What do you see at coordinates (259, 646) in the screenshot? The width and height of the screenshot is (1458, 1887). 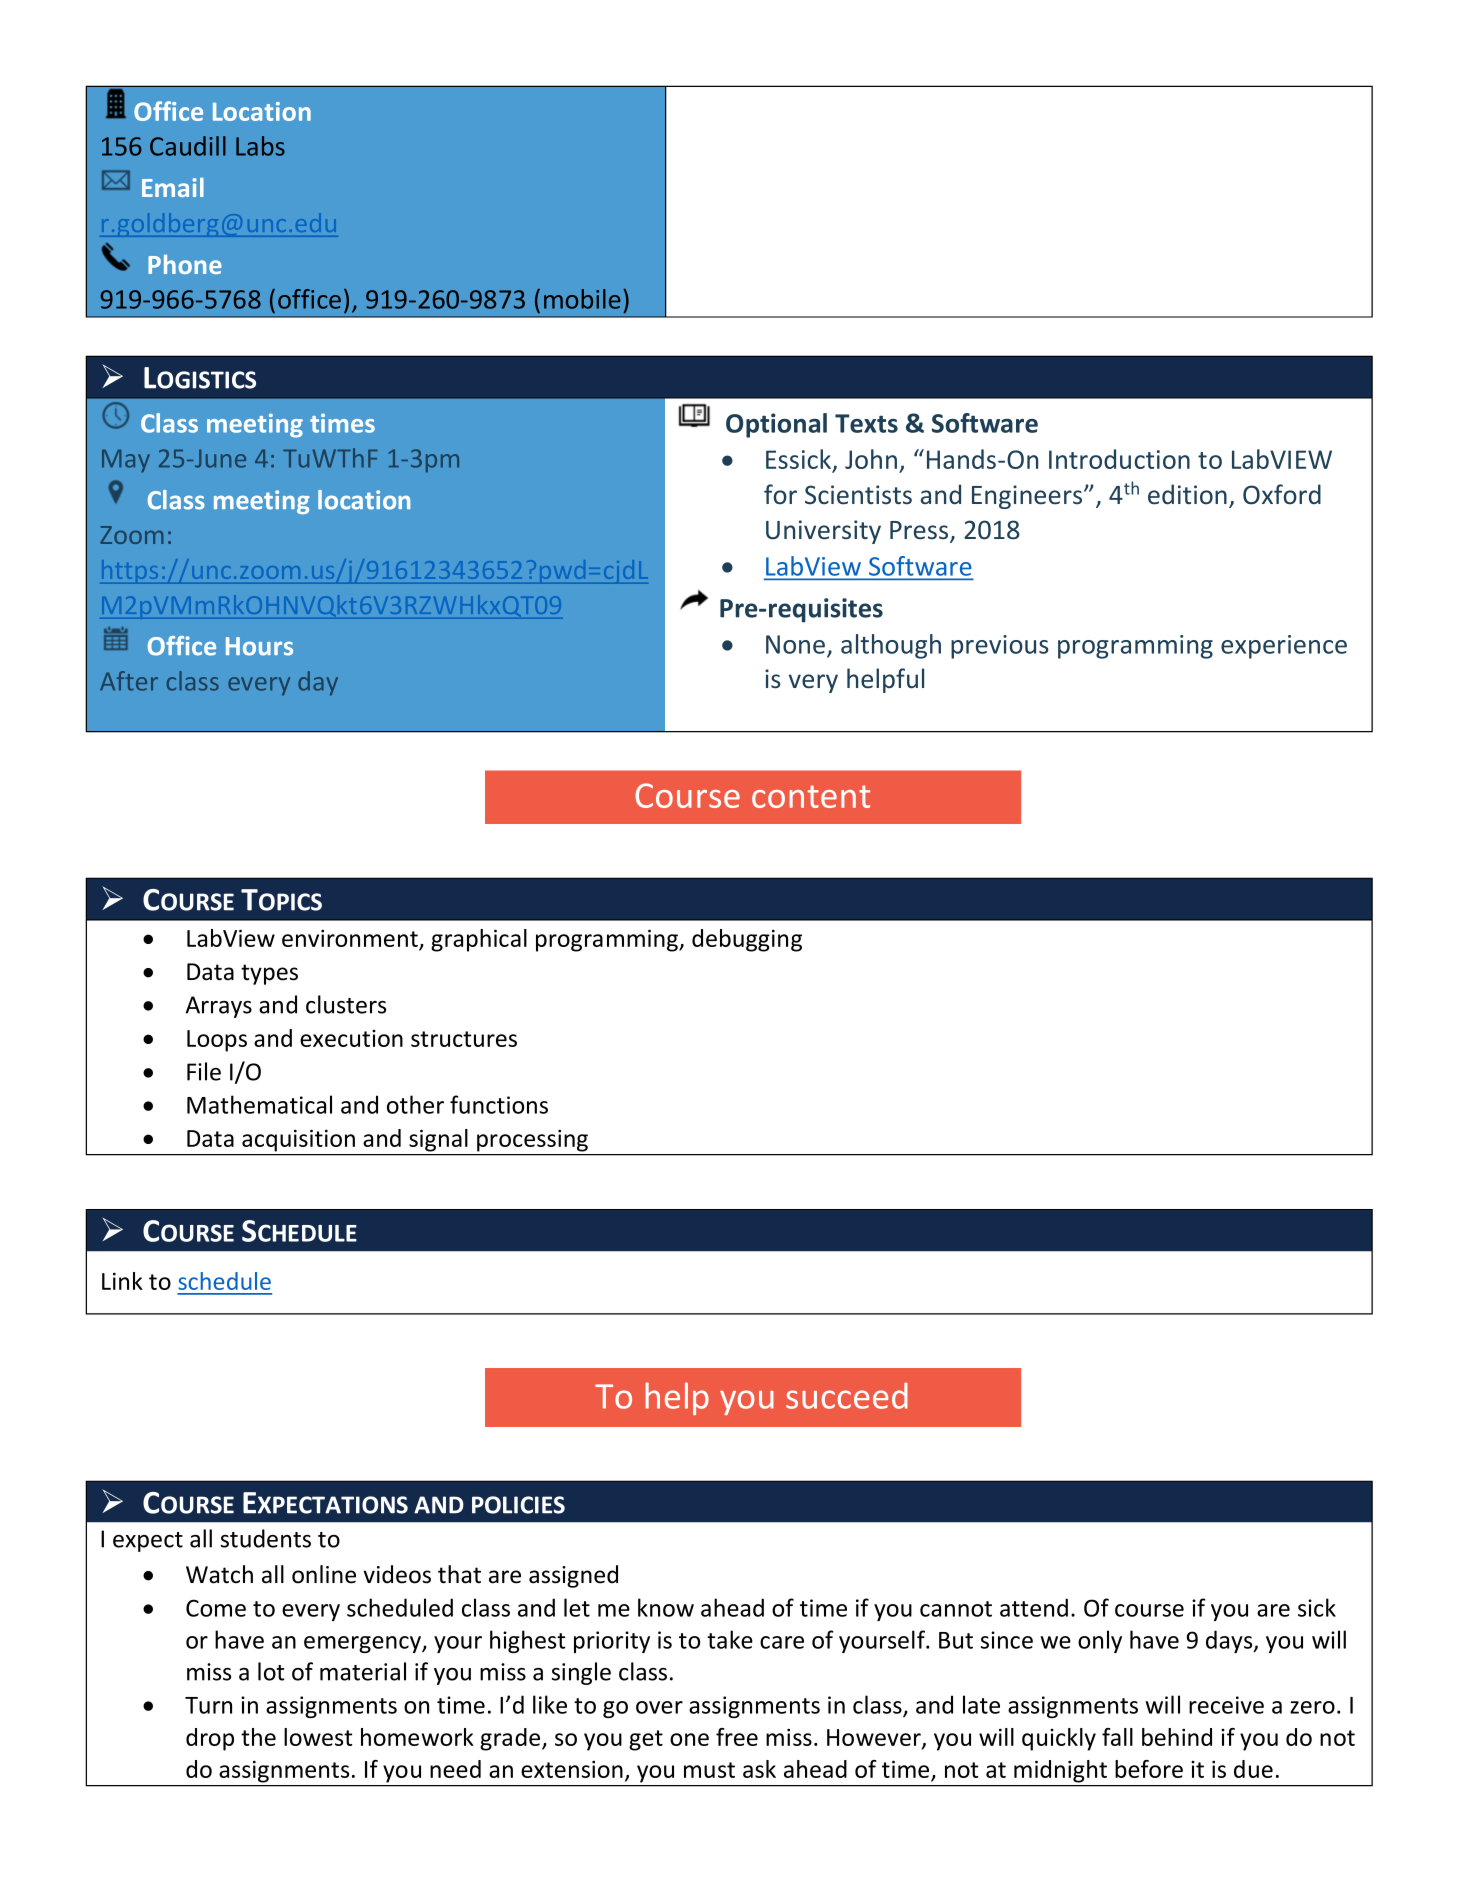 I see `Hours` at bounding box center [259, 646].
